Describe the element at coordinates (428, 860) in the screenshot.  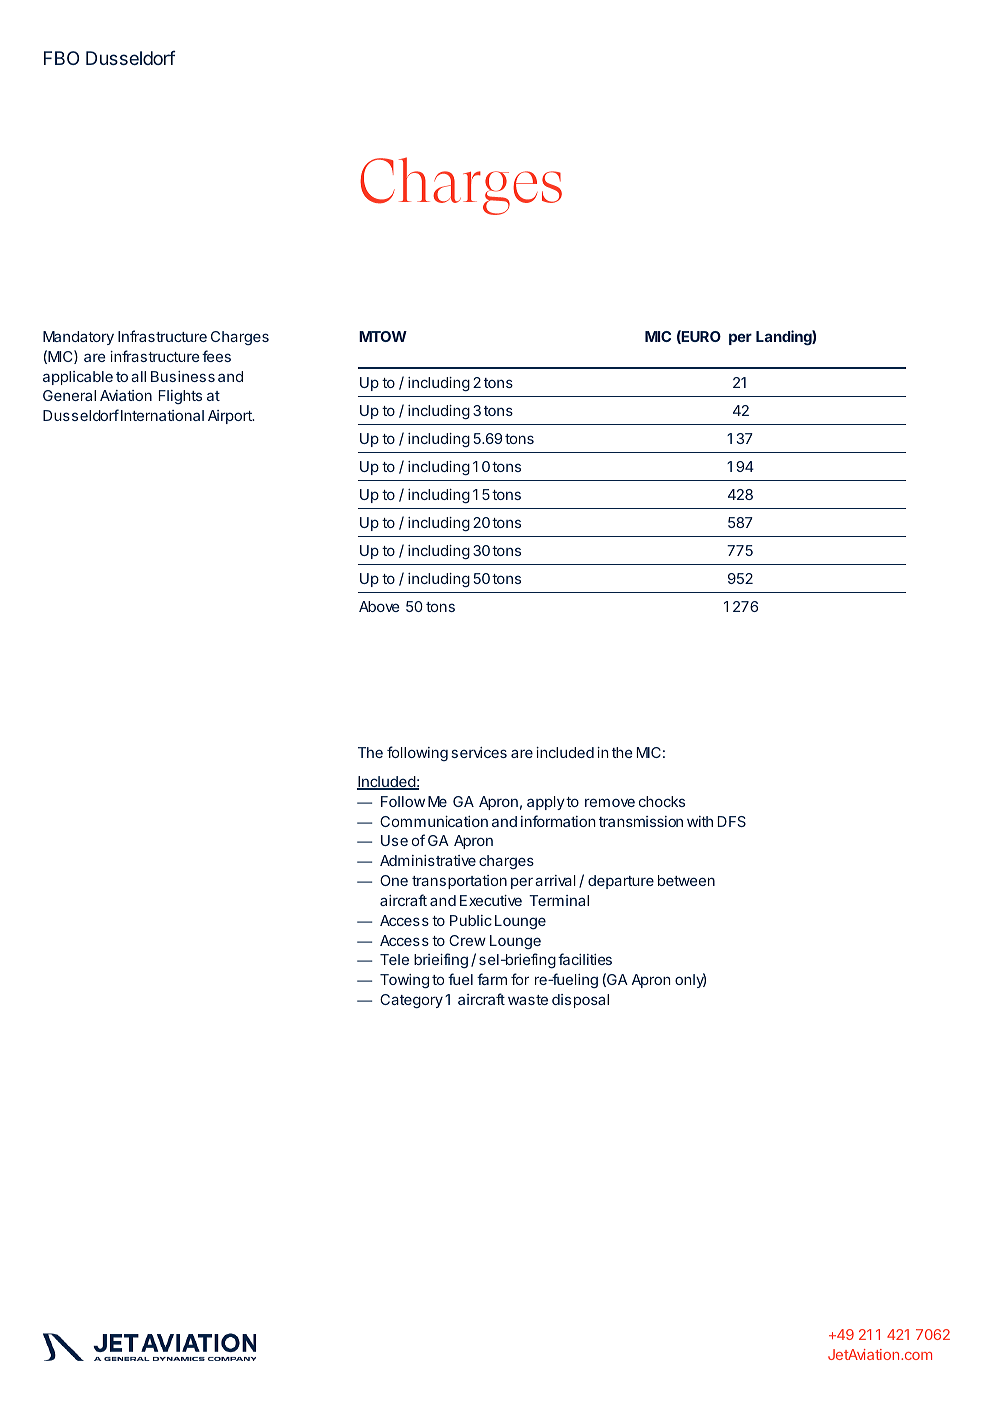
I see `Administrative` at that location.
